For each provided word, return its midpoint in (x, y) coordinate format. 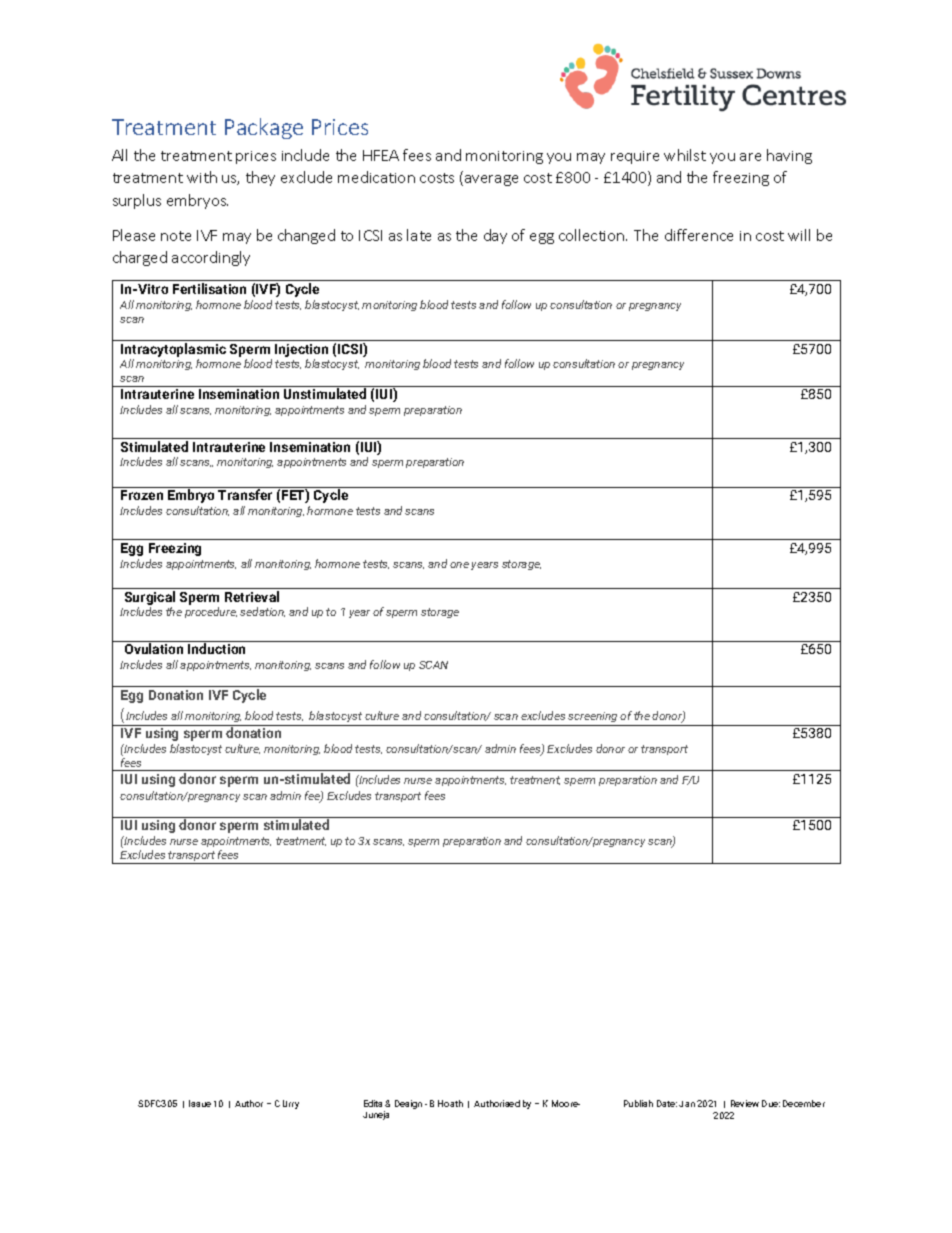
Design (408, 1104)
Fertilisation (209, 288)
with (202, 177)
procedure (211, 612)
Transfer (245, 494)
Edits (375, 1103)
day (495, 236)
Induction (216, 648)
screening (592, 717)
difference (699, 235)
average (491, 180)
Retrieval (252, 596)
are (750, 157)
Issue (200, 1103)
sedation (262, 612)
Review (745, 1103)
